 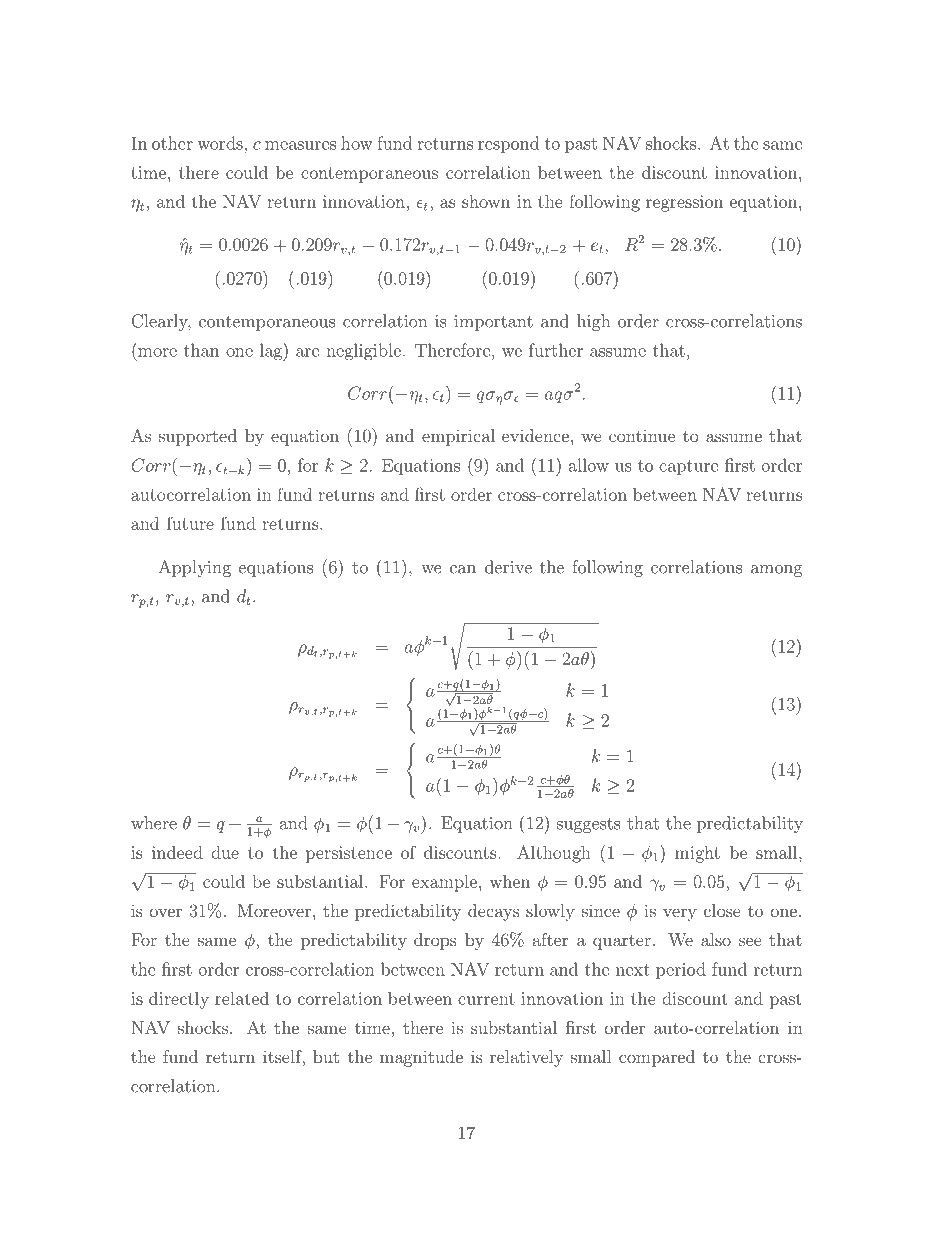 I want to click on related, so click(x=242, y=998).
